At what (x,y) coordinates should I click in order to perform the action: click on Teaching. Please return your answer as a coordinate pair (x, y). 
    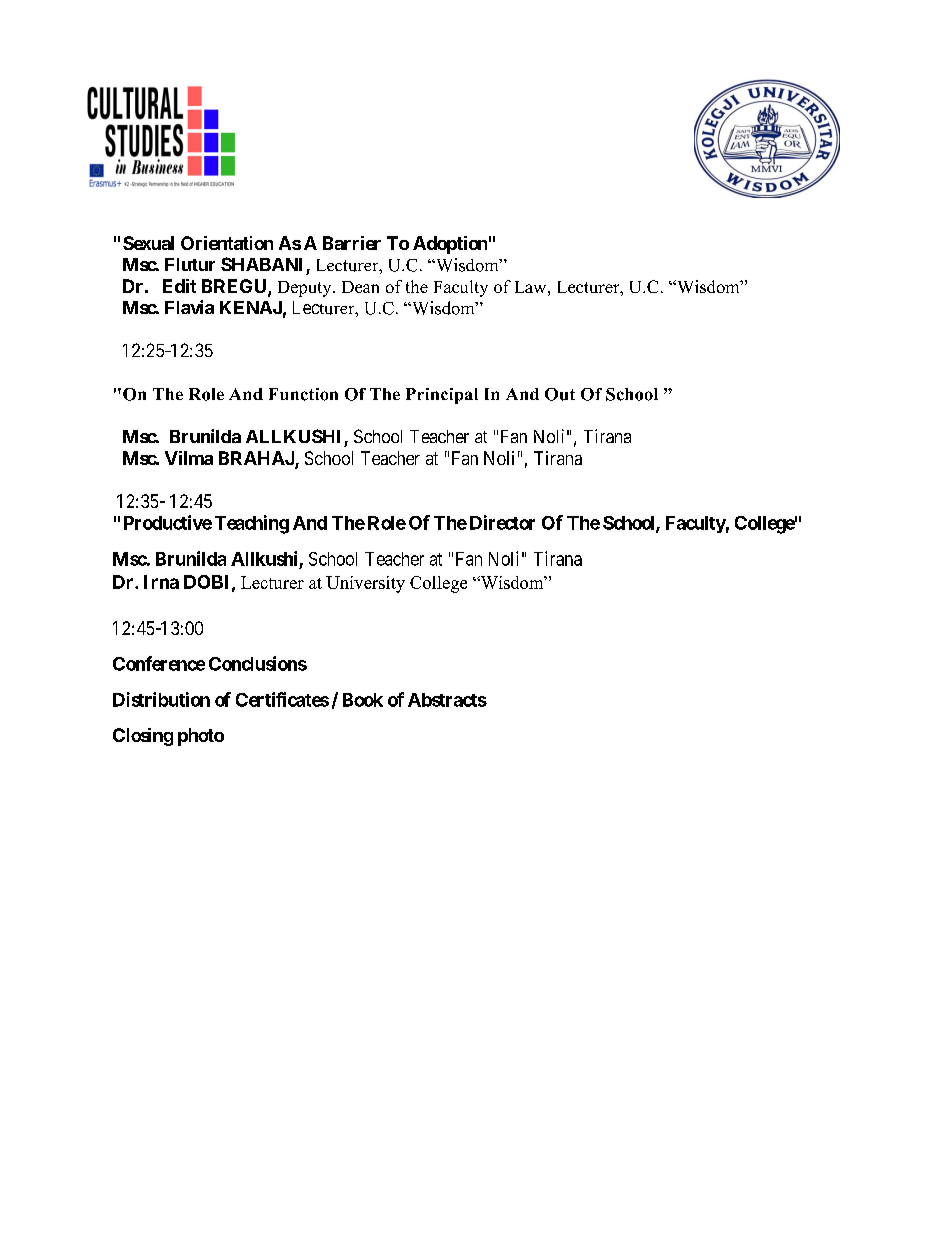
    Looking at the image, I should click on (252, 524).
